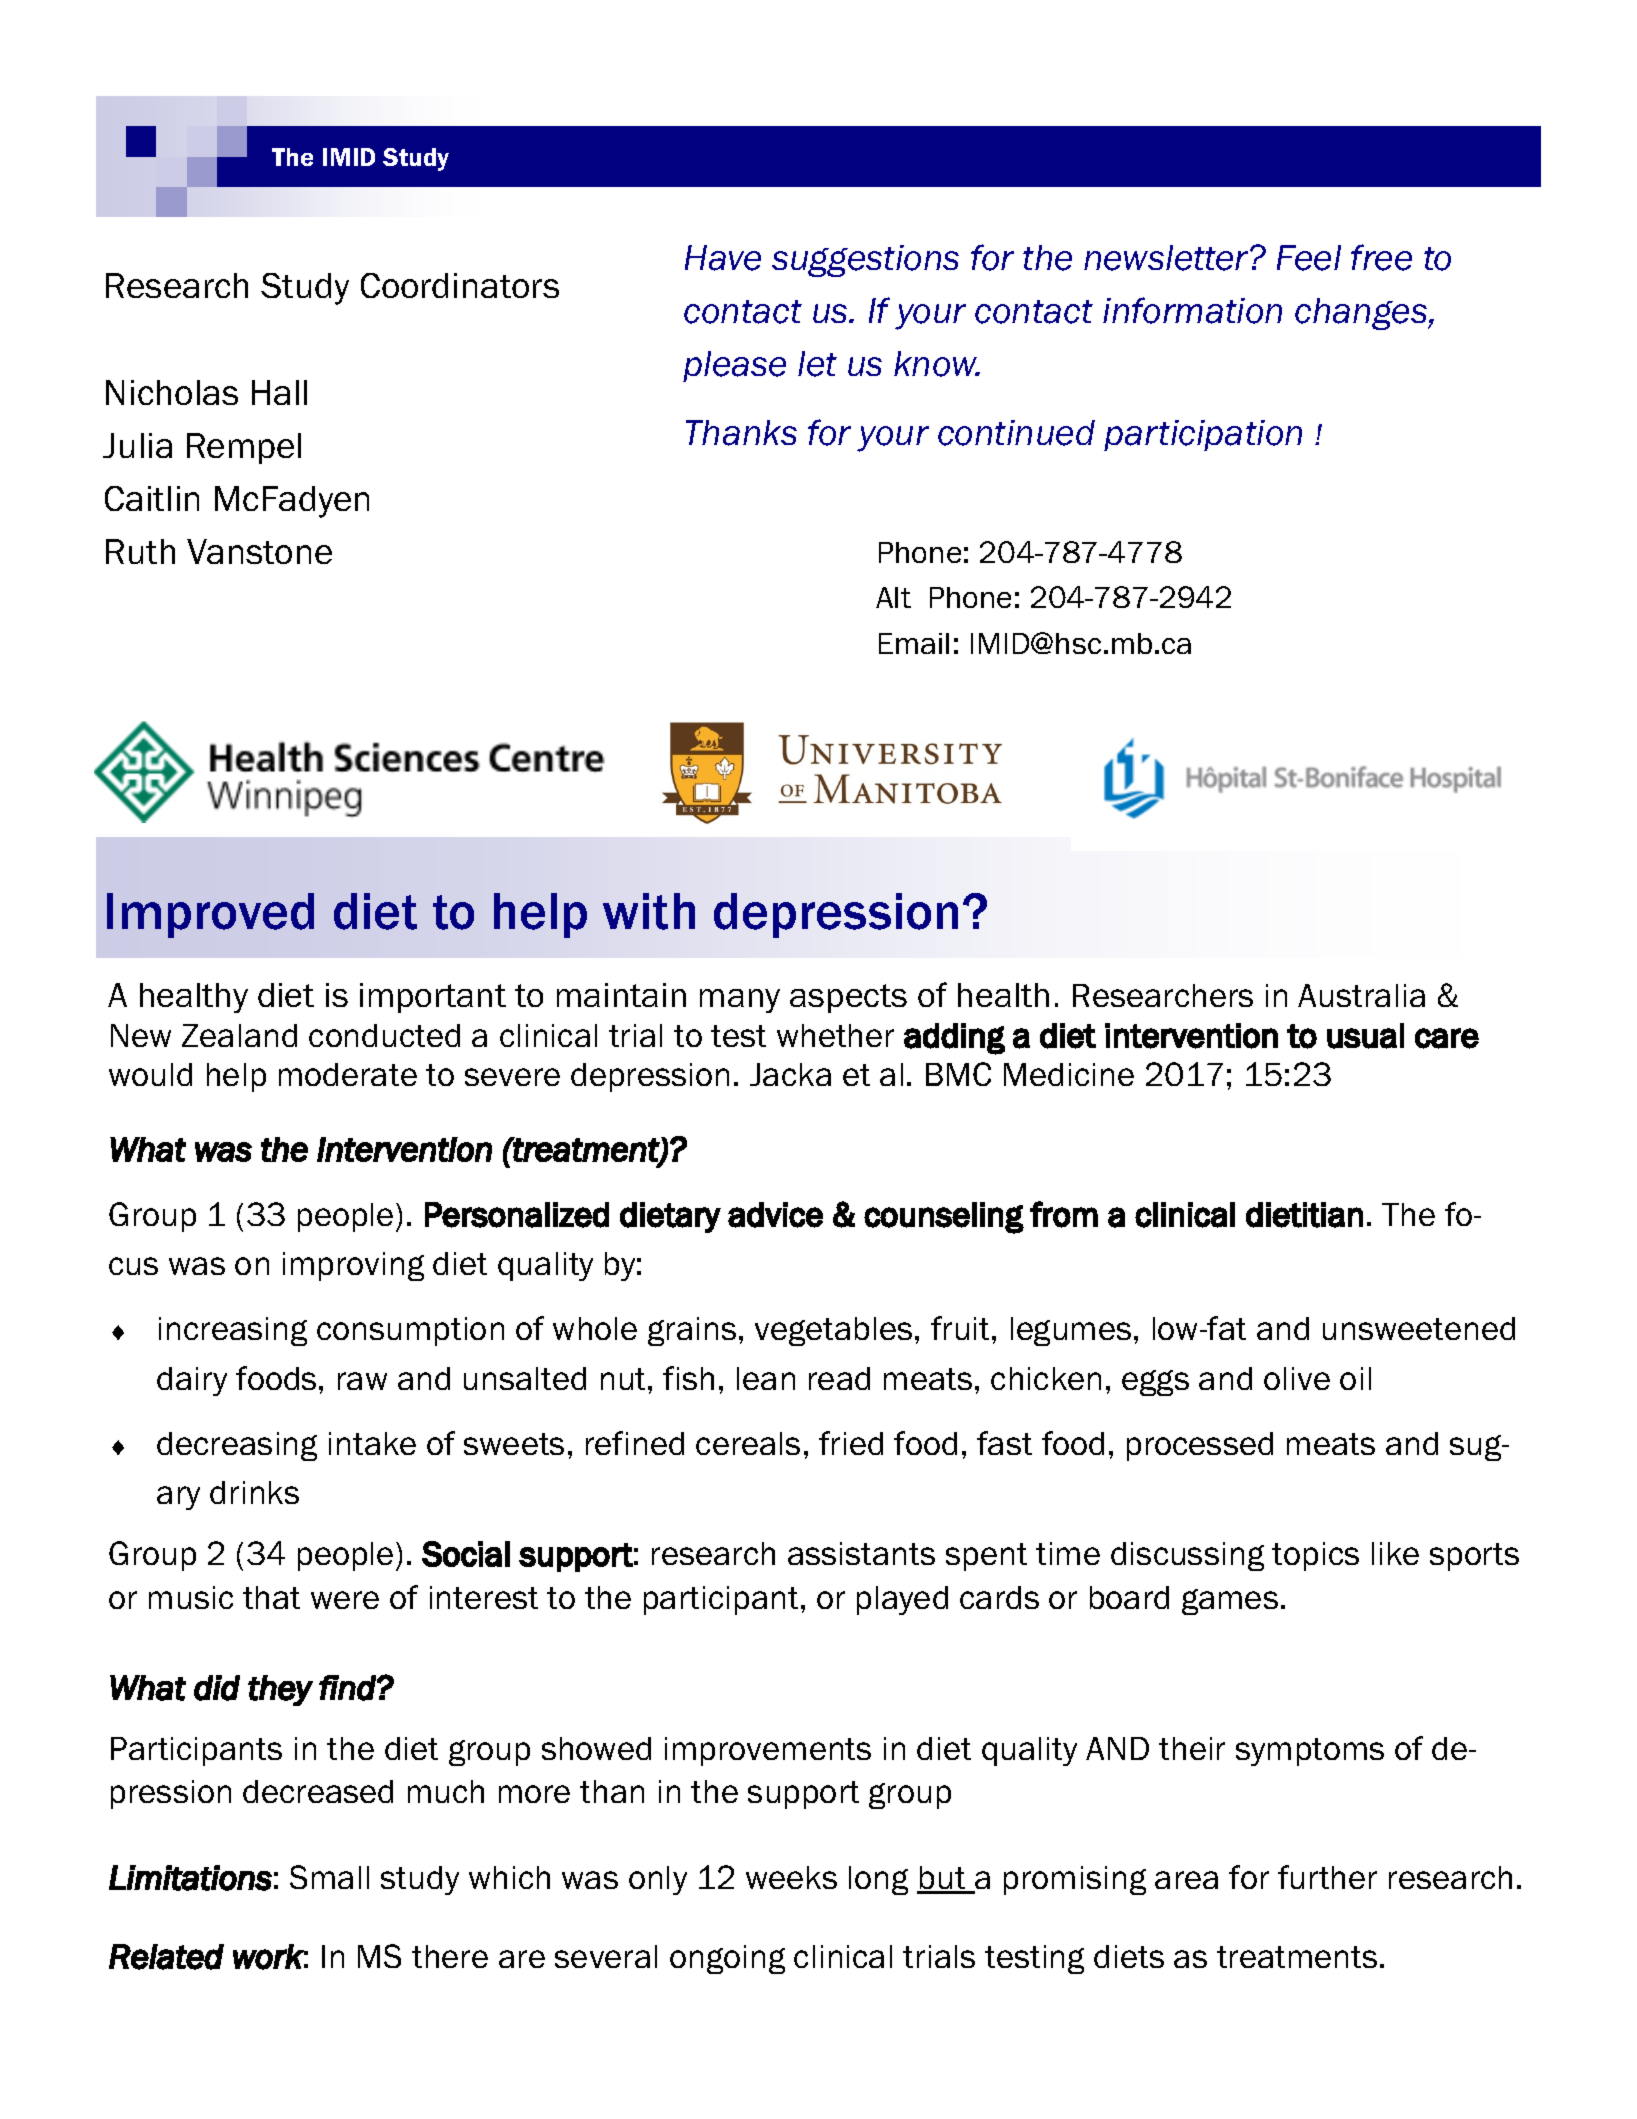 Image resolution: width=1637 pixels, height=2119 pixels. Describe the element at coordinates (1327, 1877) in the page. I see `further` at that location.
